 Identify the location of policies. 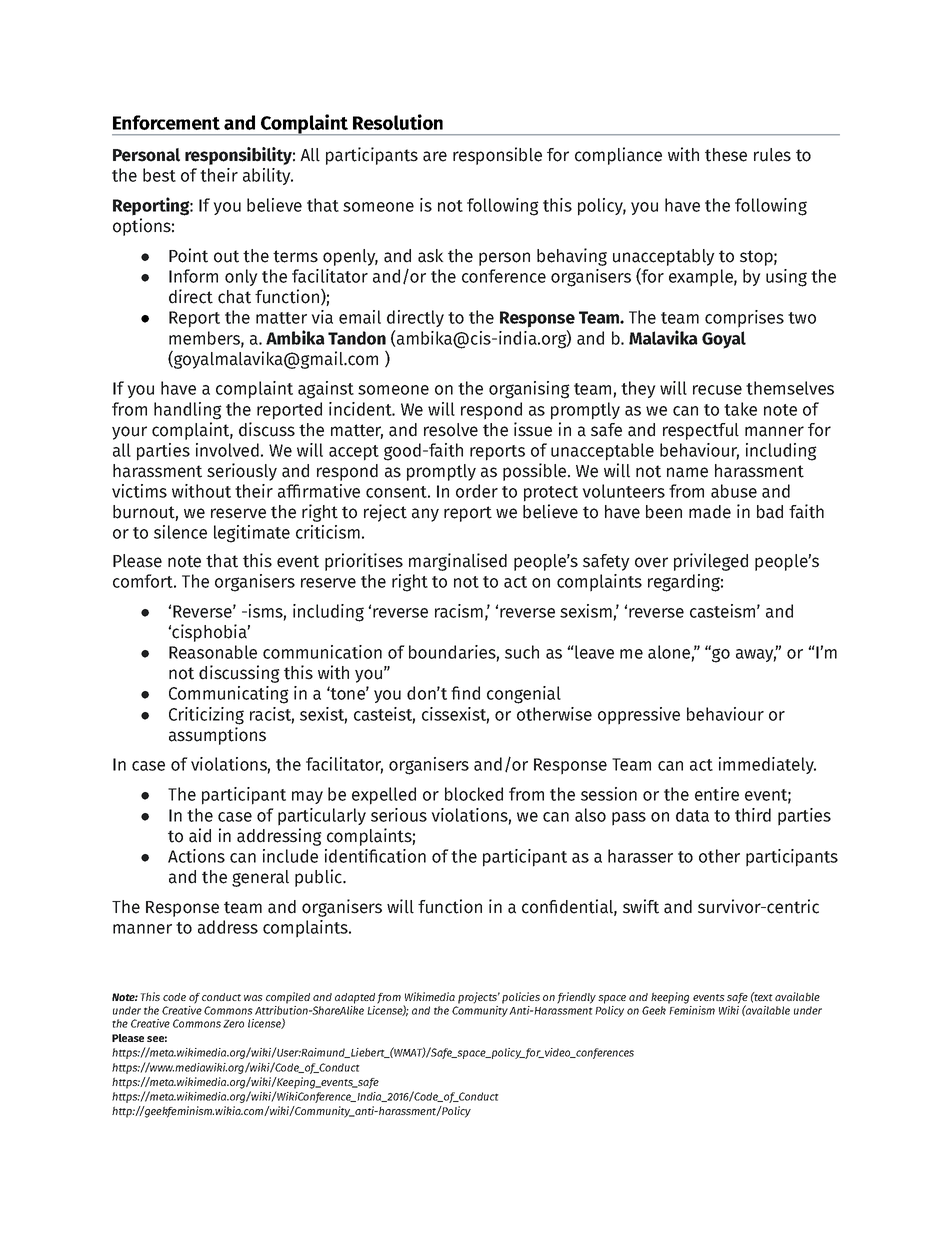
(521, 998).
